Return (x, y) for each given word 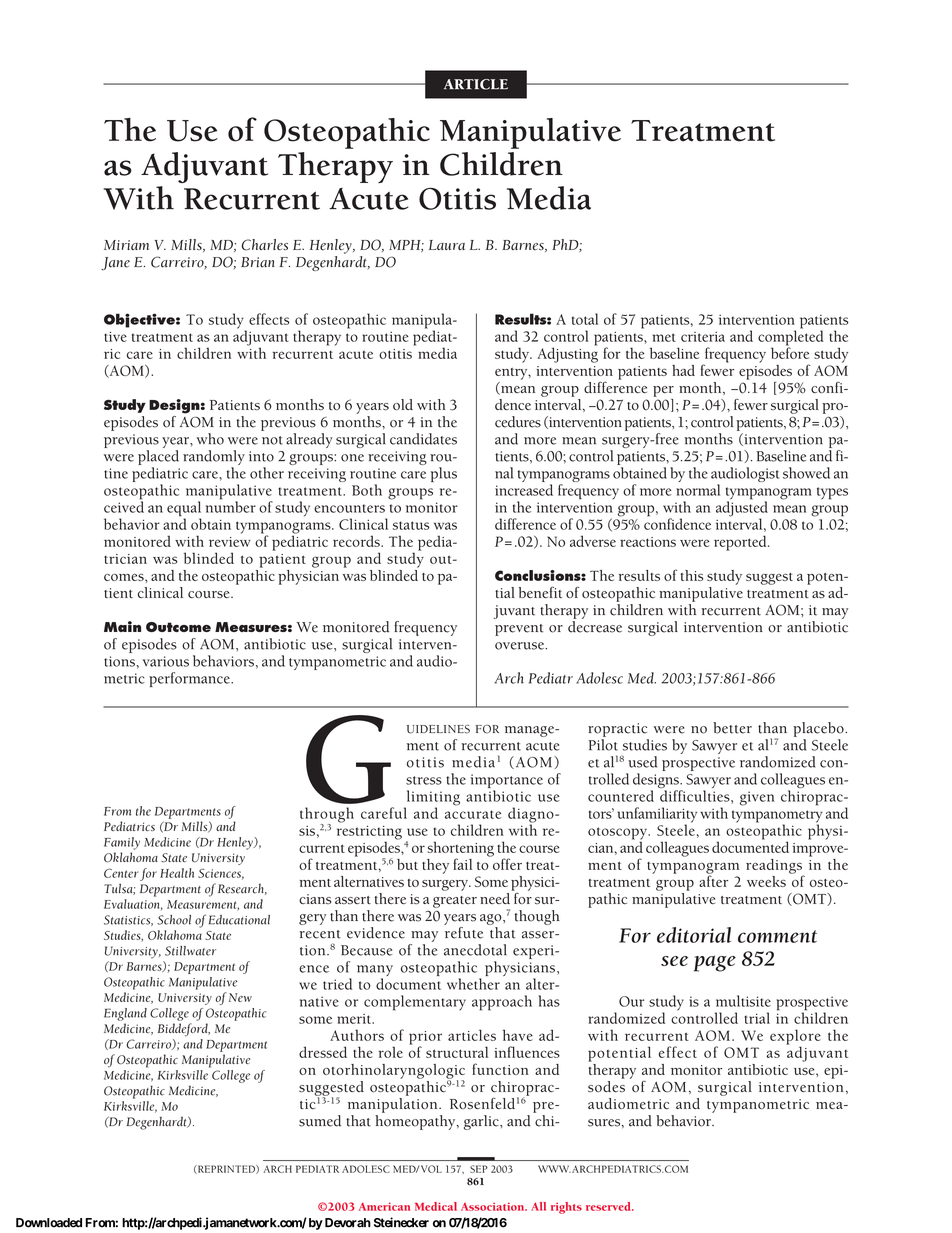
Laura (447, 245)
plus (444, 474)
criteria (703, 337)
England (125, 1014)
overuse (520, 646)
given (757, 798)
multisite (743, 1001)
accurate (473, 814)
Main (122, 626)
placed (158, 457)
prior (425, 1039)
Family (122, 843)
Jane (115, 264)
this (692, 575)
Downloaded (49, 1223)
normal (698, 490)
